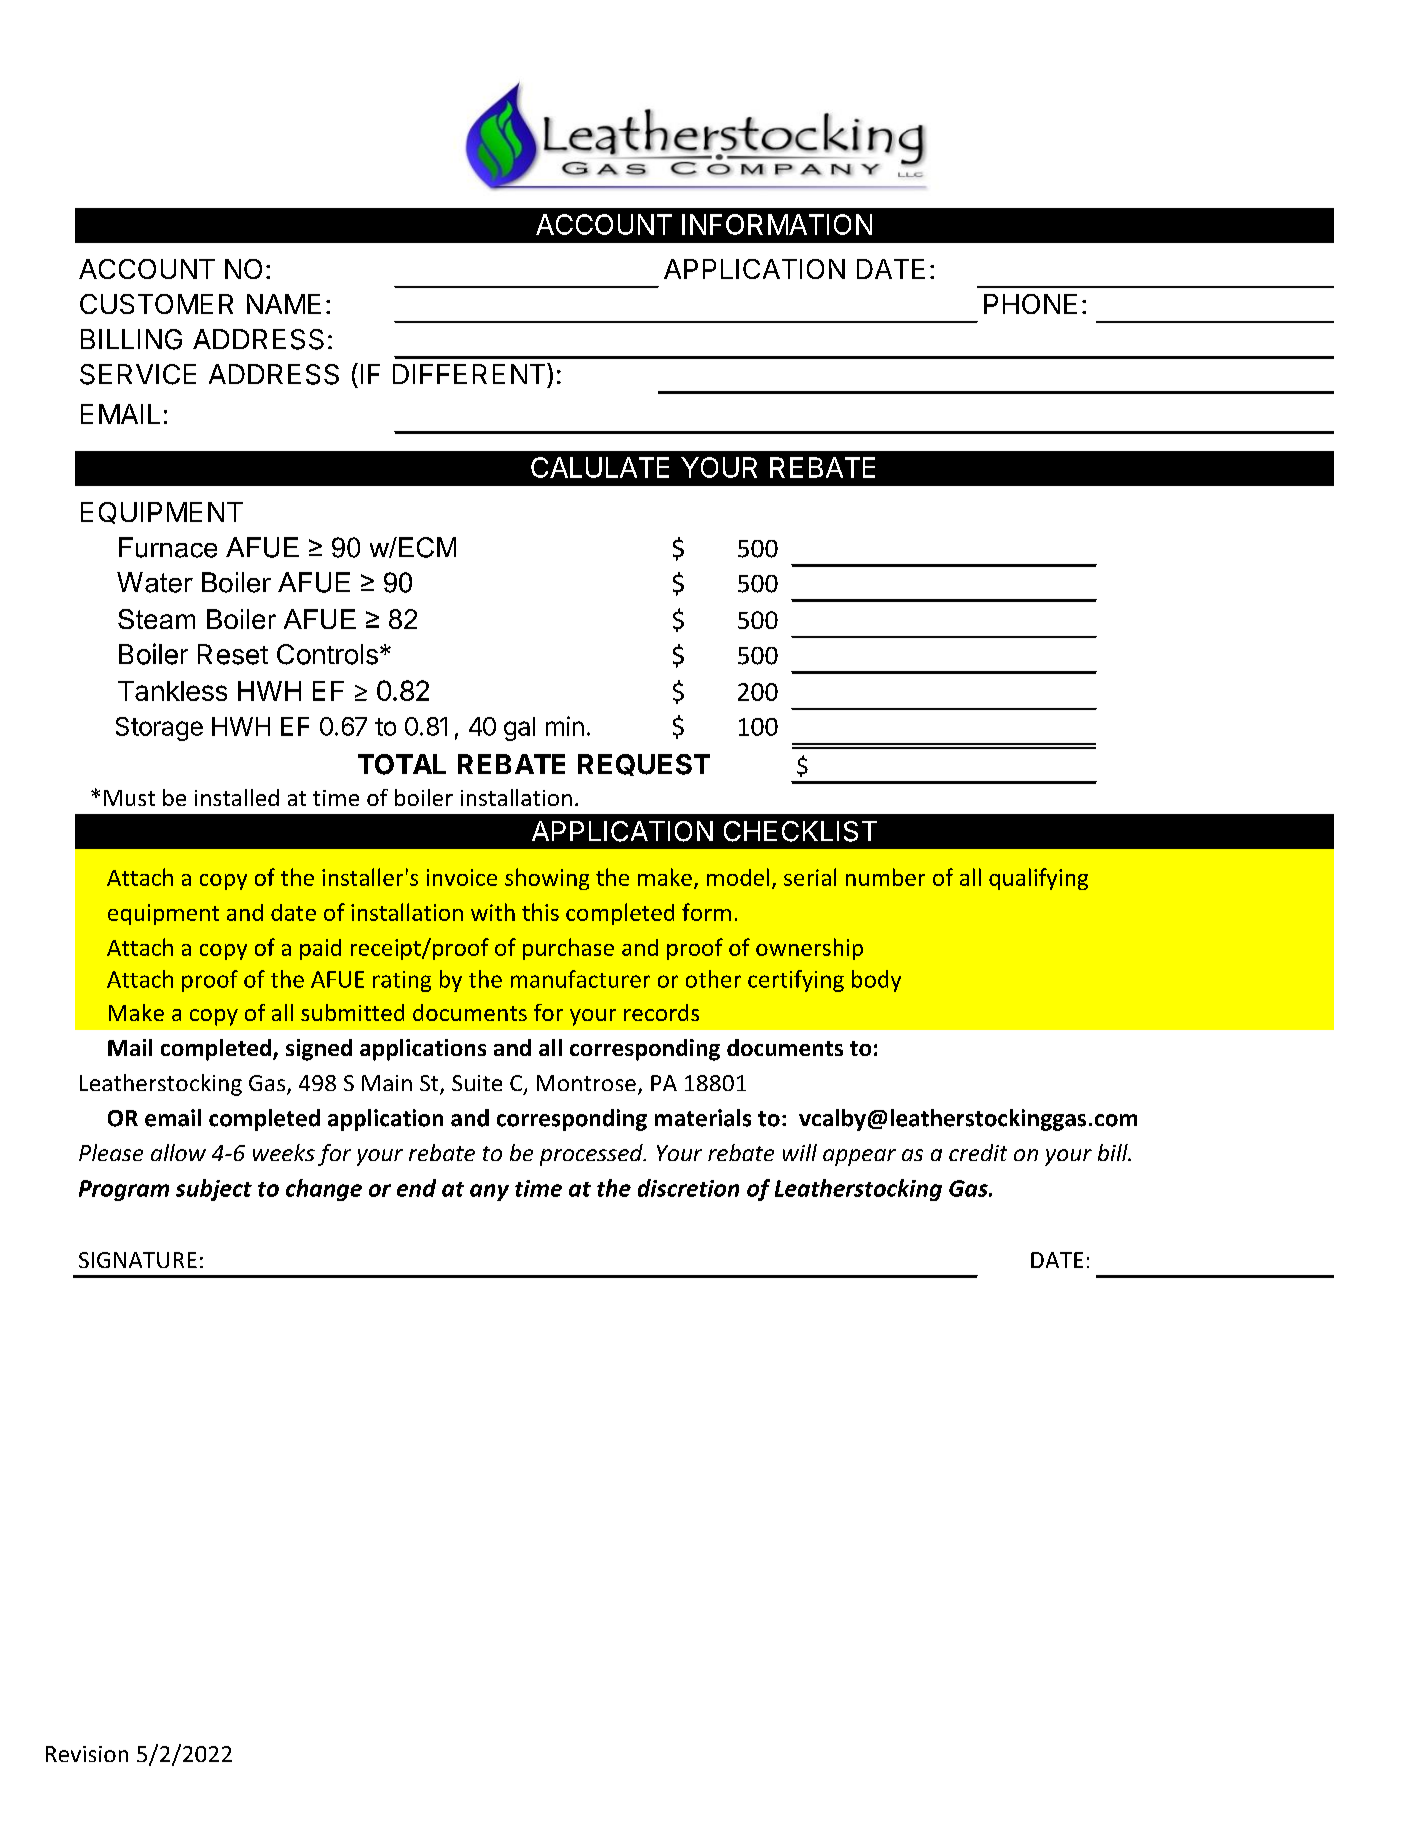  I want to click on Revision, so click(87, 1754).
